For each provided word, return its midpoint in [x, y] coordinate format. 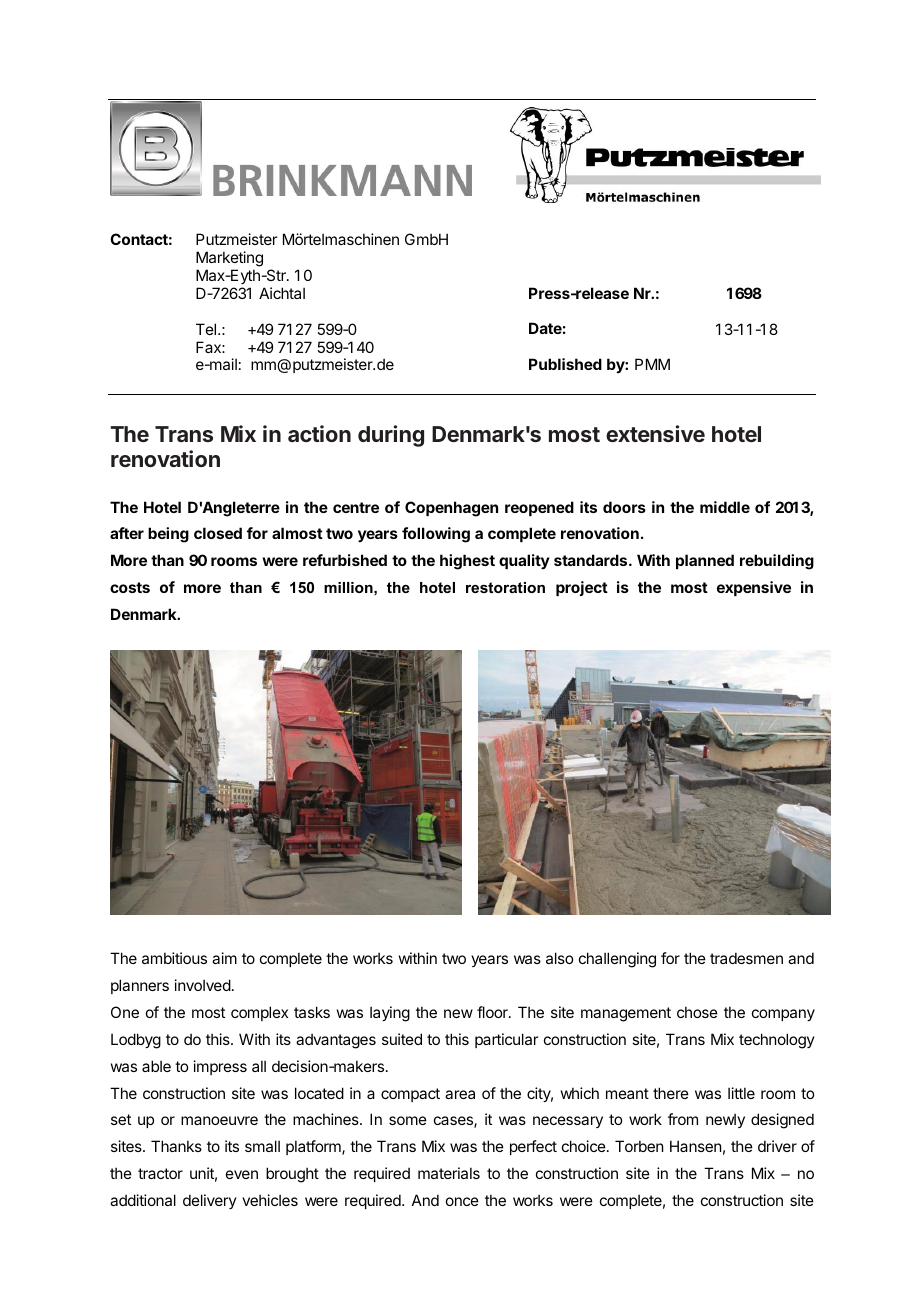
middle [725, 507]
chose [697, 1012]
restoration [505, 587]
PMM [652, 364]
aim [224, 958]
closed [218, 533]
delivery [210, 1201]
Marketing [229, 260]
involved [203, 985]
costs [130, 587]
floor [493, 1012]
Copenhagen [451, 509]
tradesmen [746, 958]
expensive [754, 588]
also [559, 958]
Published [565, 364]
